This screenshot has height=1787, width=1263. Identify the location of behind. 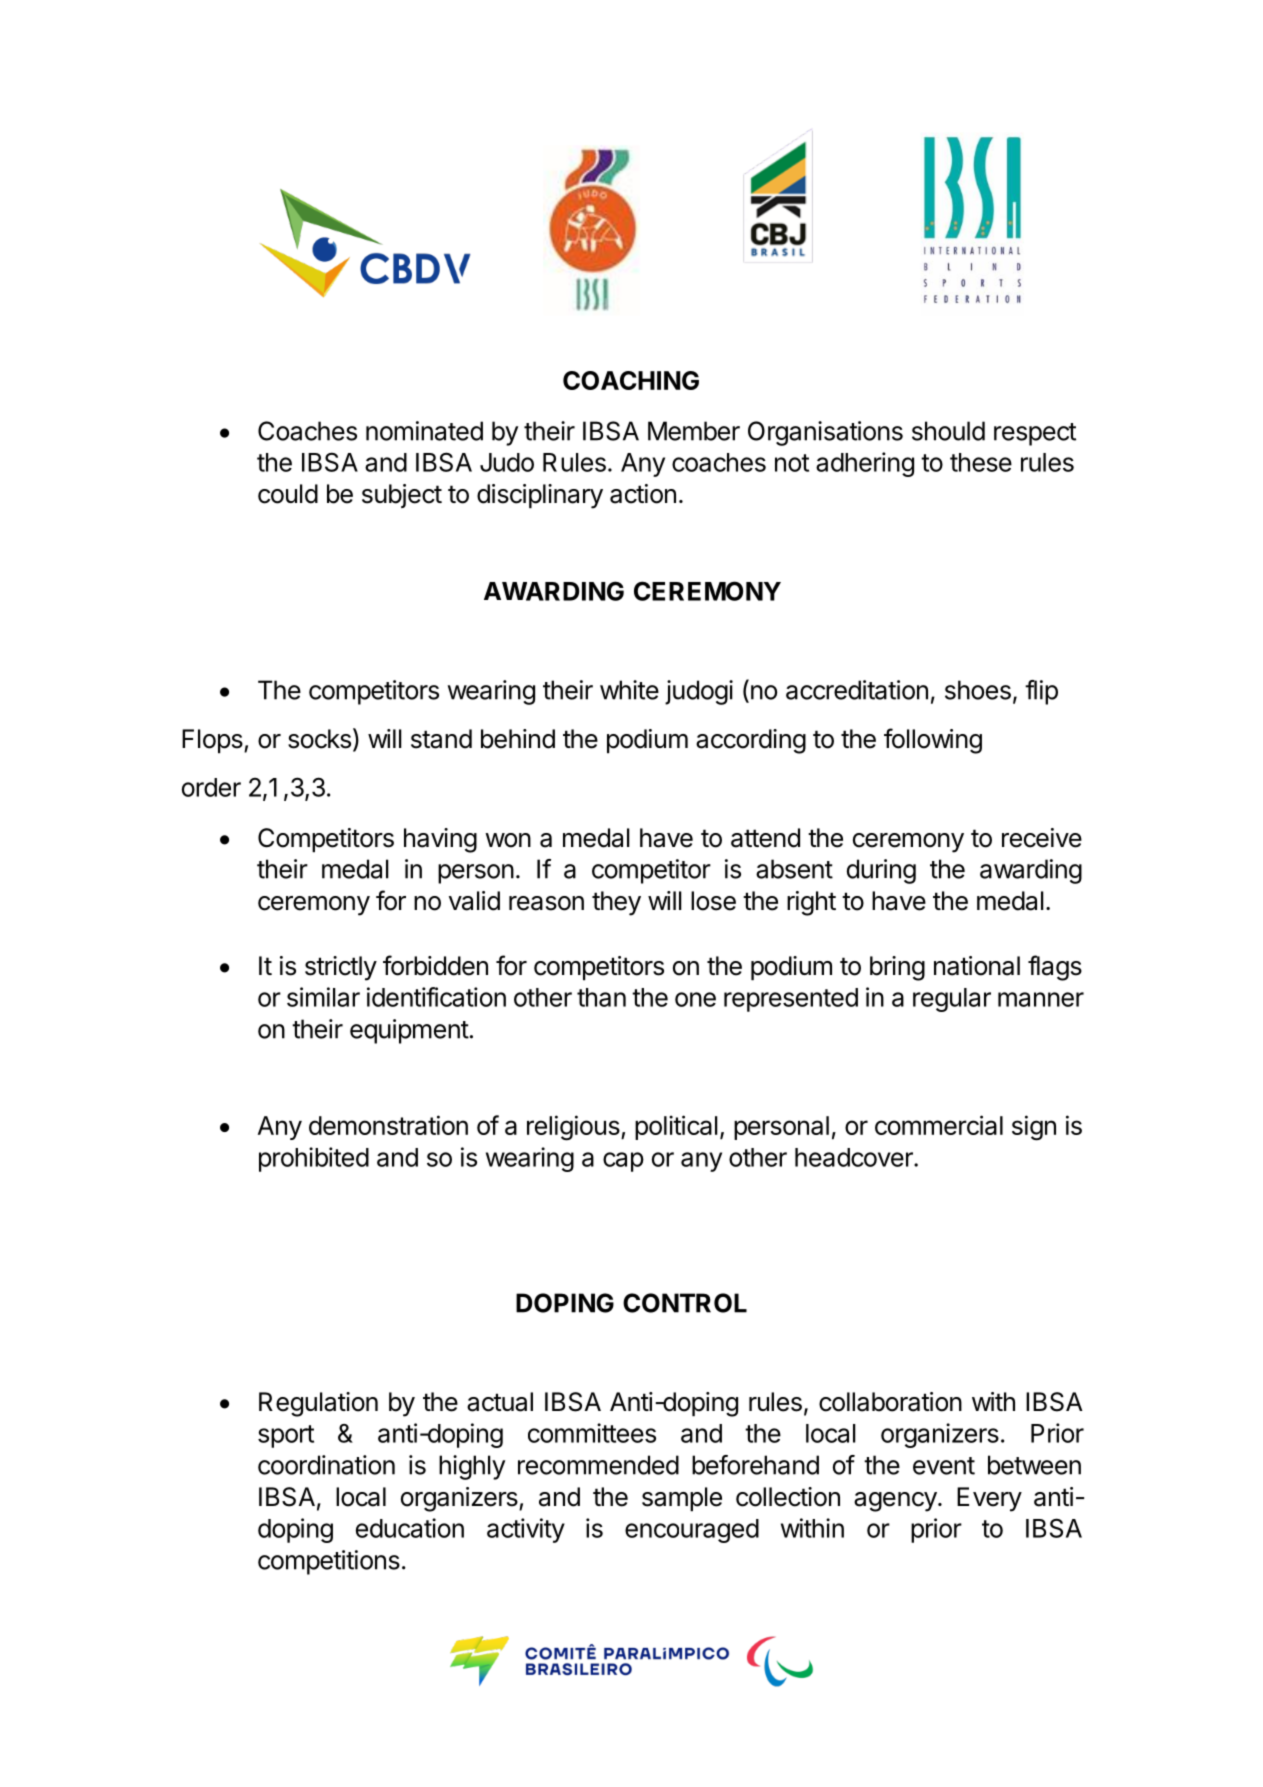
(518, 739).
